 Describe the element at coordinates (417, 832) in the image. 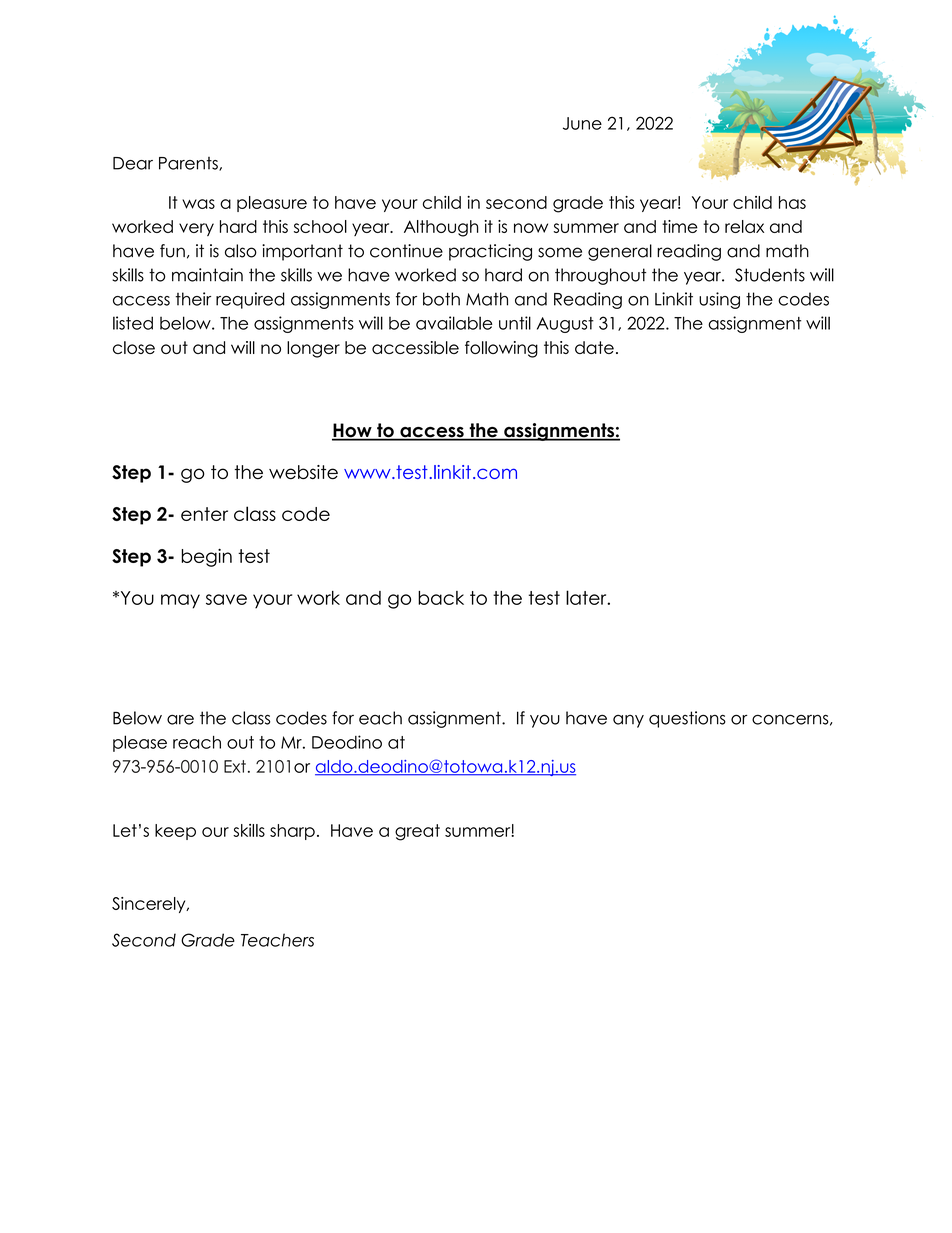

I see `great` at that location.
